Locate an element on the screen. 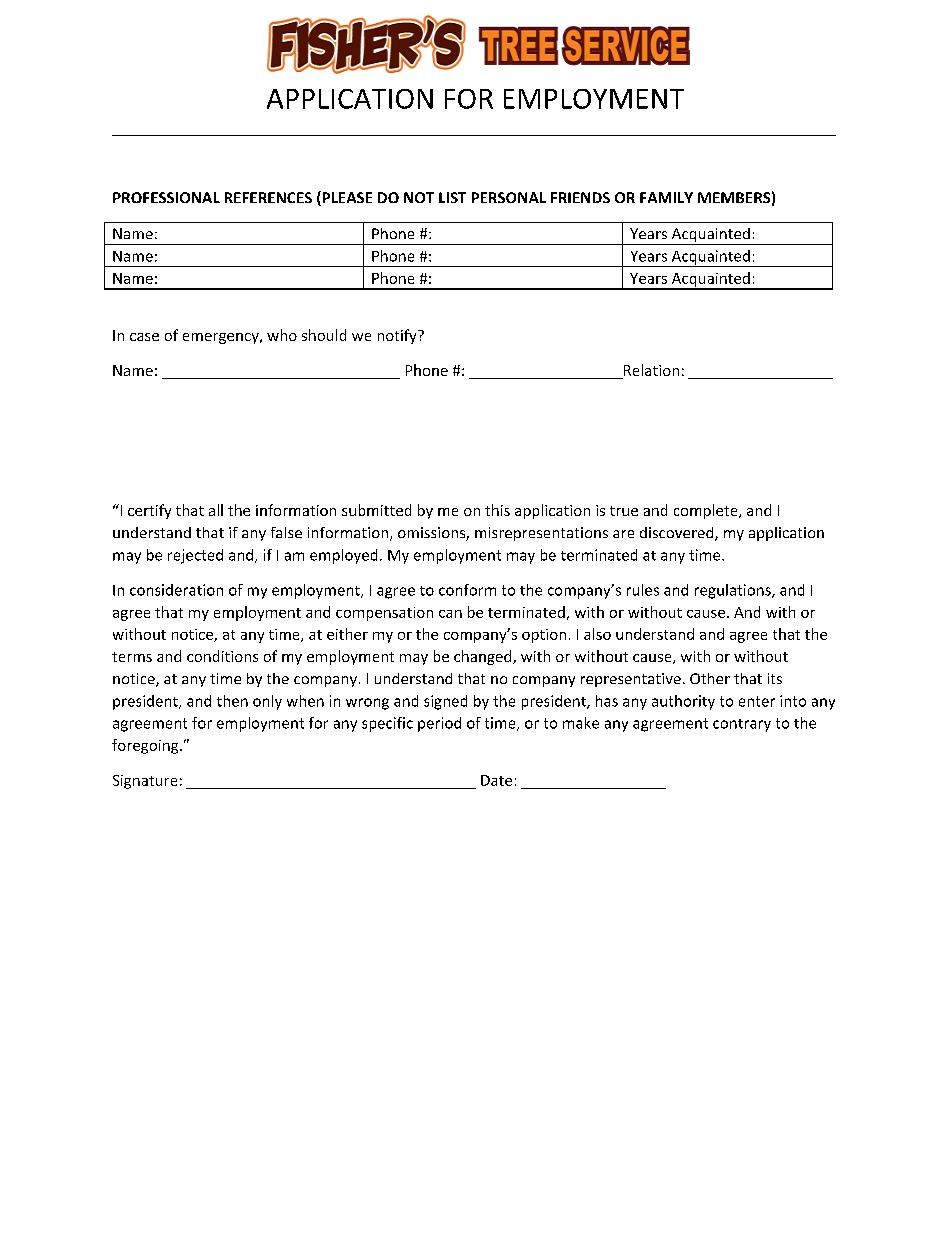  FAMILY is located at coordinates (666, 197).
